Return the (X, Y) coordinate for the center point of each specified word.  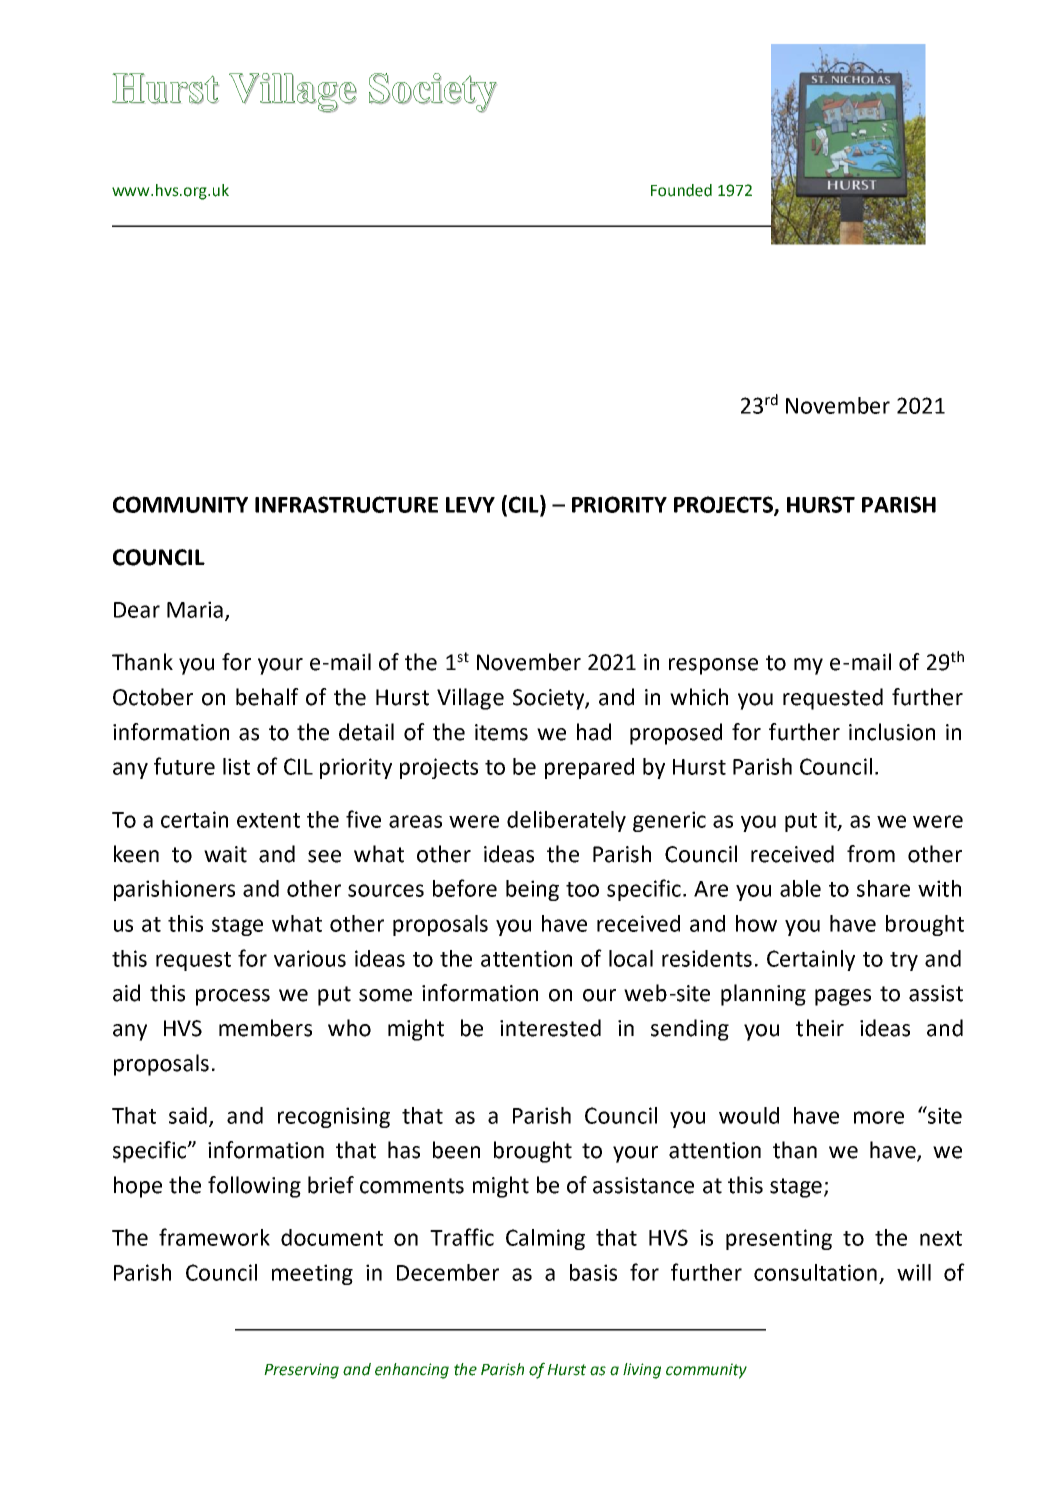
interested (550, 1028)
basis (593, 1272)
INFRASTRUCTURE (346, 504)
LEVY (470, 505)
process (233, 997)
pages (843, 997)
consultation (815, 1272)
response (713, 666)
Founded (681, 190)
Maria (195, 609)
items (501, 732)
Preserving (301, 1371)
